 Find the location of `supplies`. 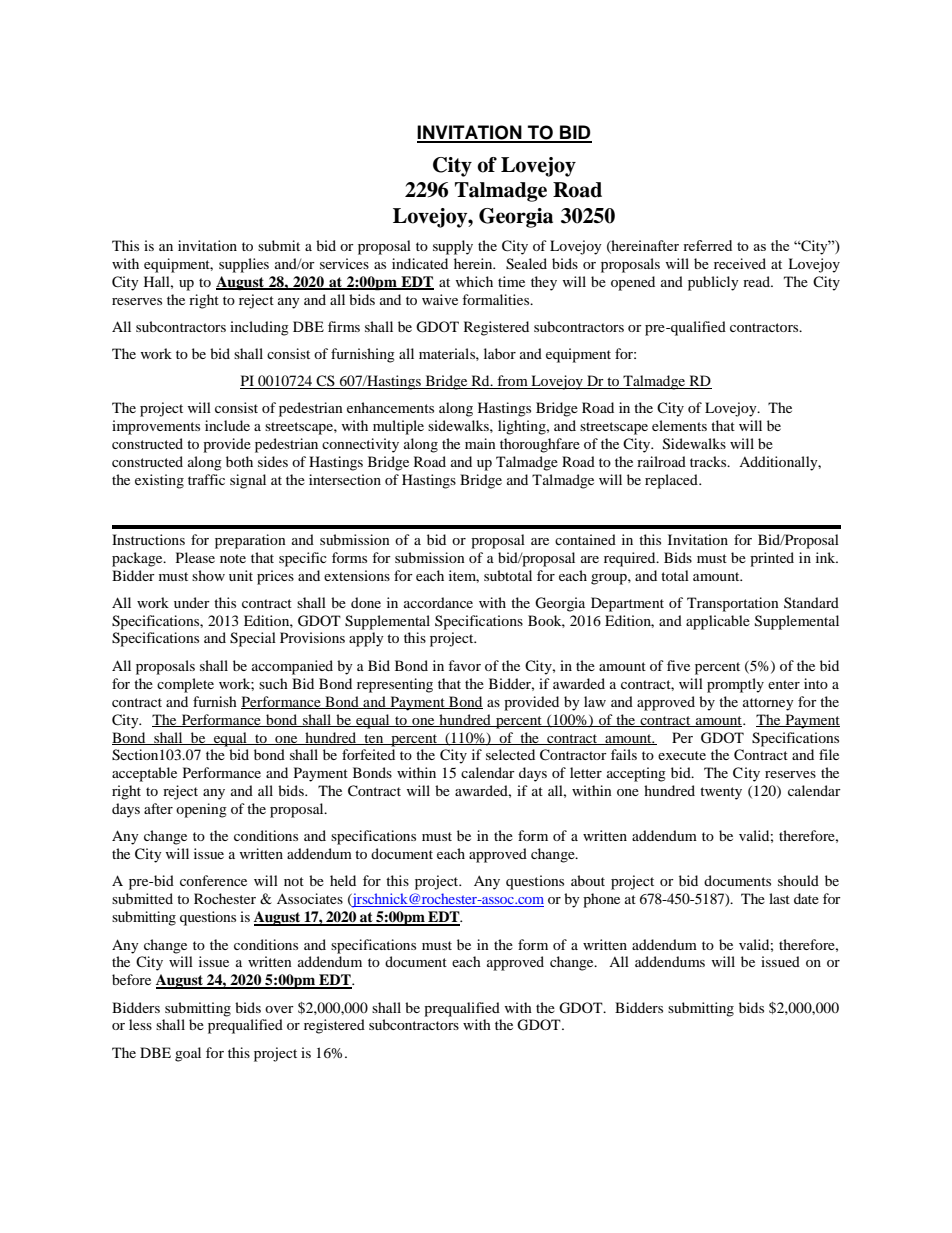

supplies is located at coordinates (244, 265).
